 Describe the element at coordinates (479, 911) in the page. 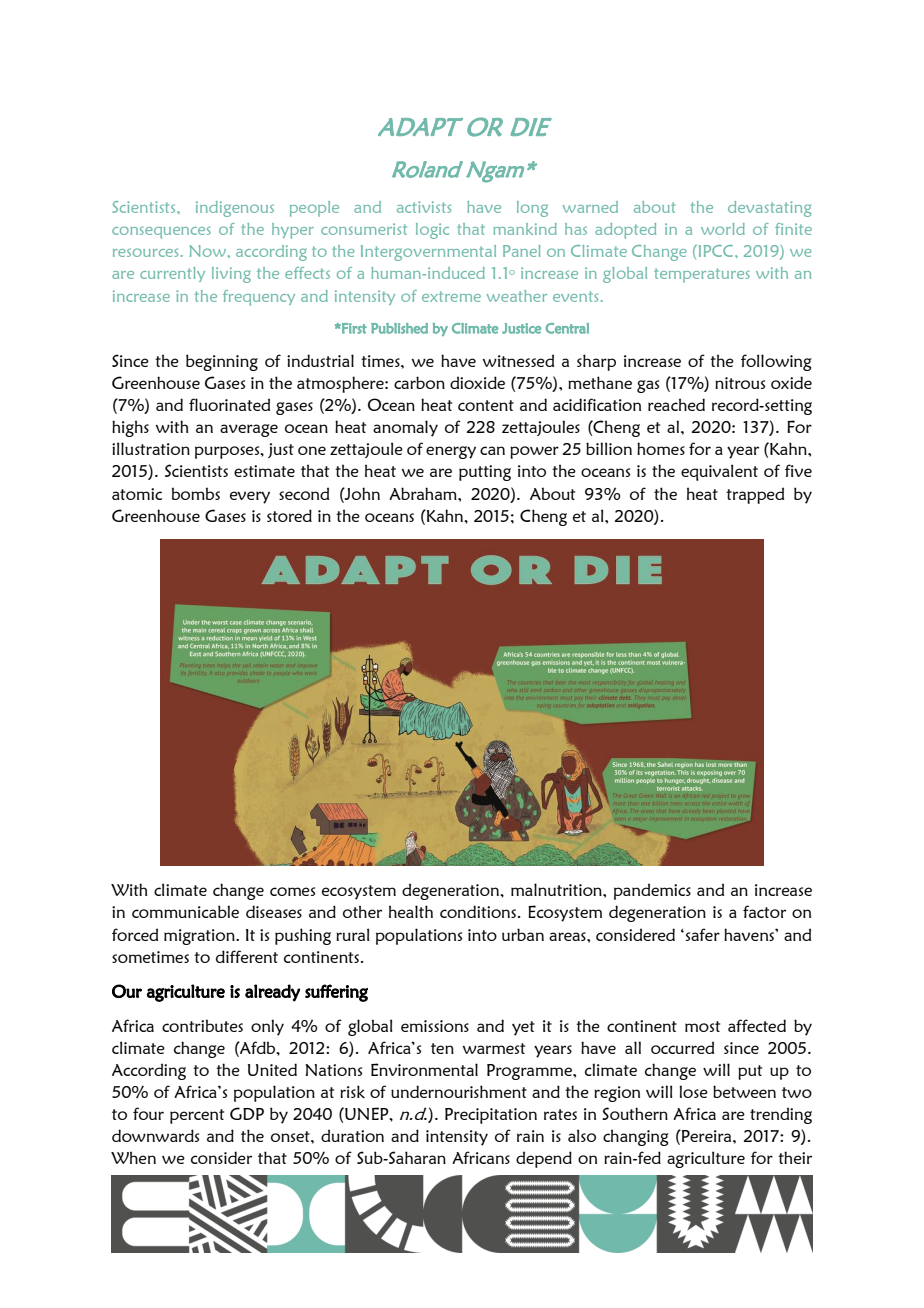

I see `conditions` at that location.
